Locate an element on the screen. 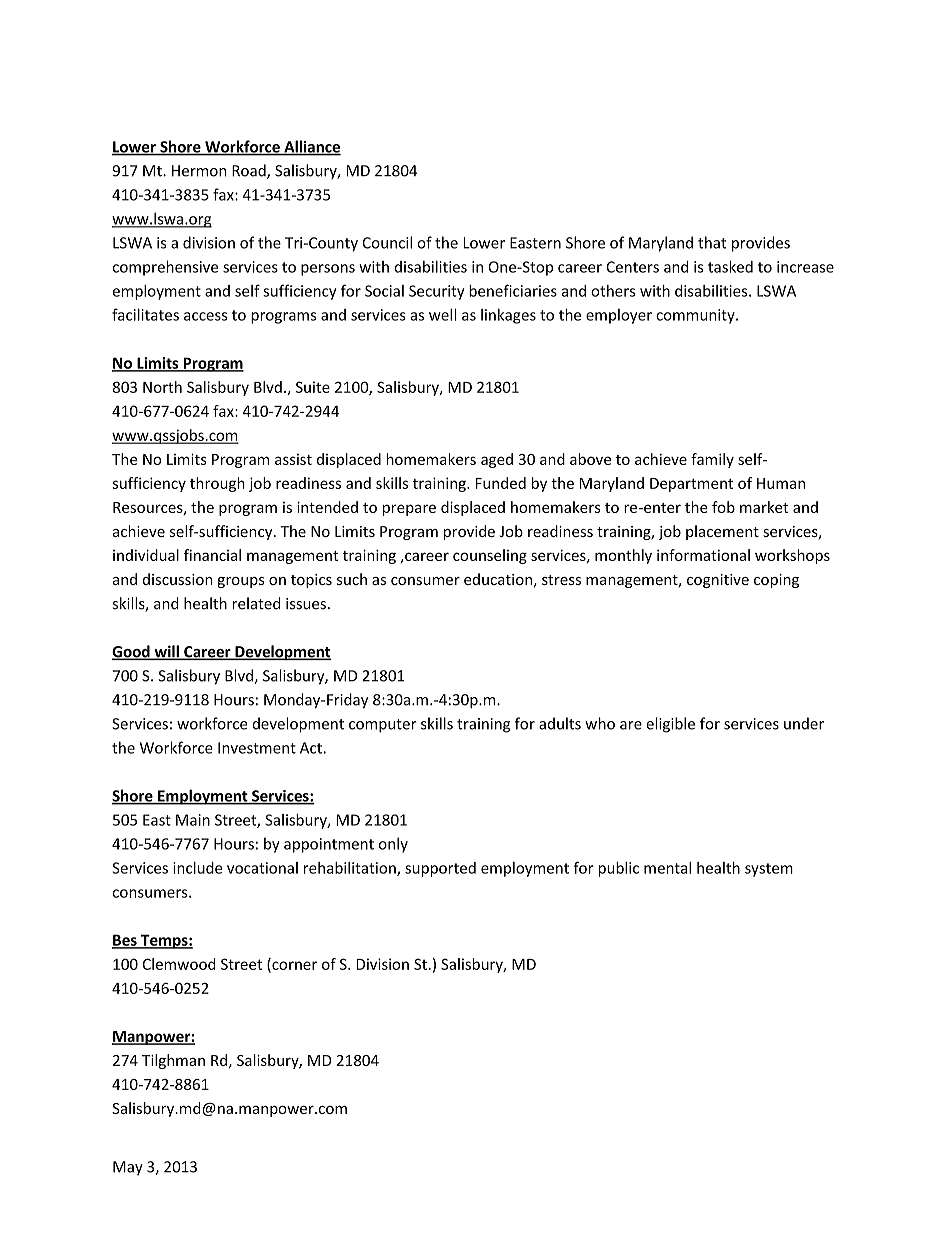 Image resolution: width=952 pixels, height=1233 pixels. mental is located at coordinates (667, 868).
